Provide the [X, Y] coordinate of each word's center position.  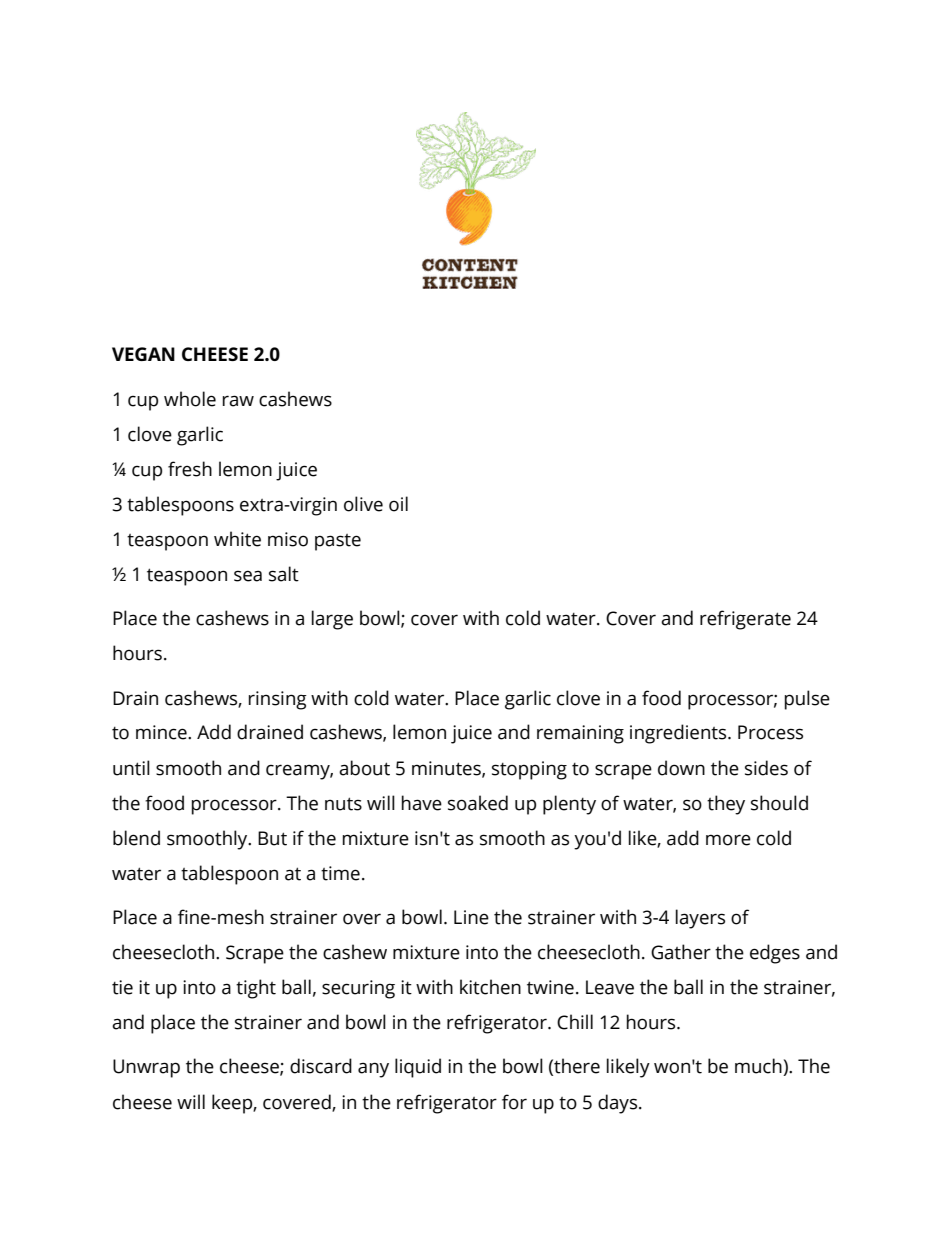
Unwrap [146, 1068]
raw [238, 401]
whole [190, 399]
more [728, 840]
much [759, 1067]
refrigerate [745, 620]
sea [248, 576]
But [272, 838]
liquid [418, 1068]
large [332, 620]
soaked [478, 803]
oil [398, 504]
